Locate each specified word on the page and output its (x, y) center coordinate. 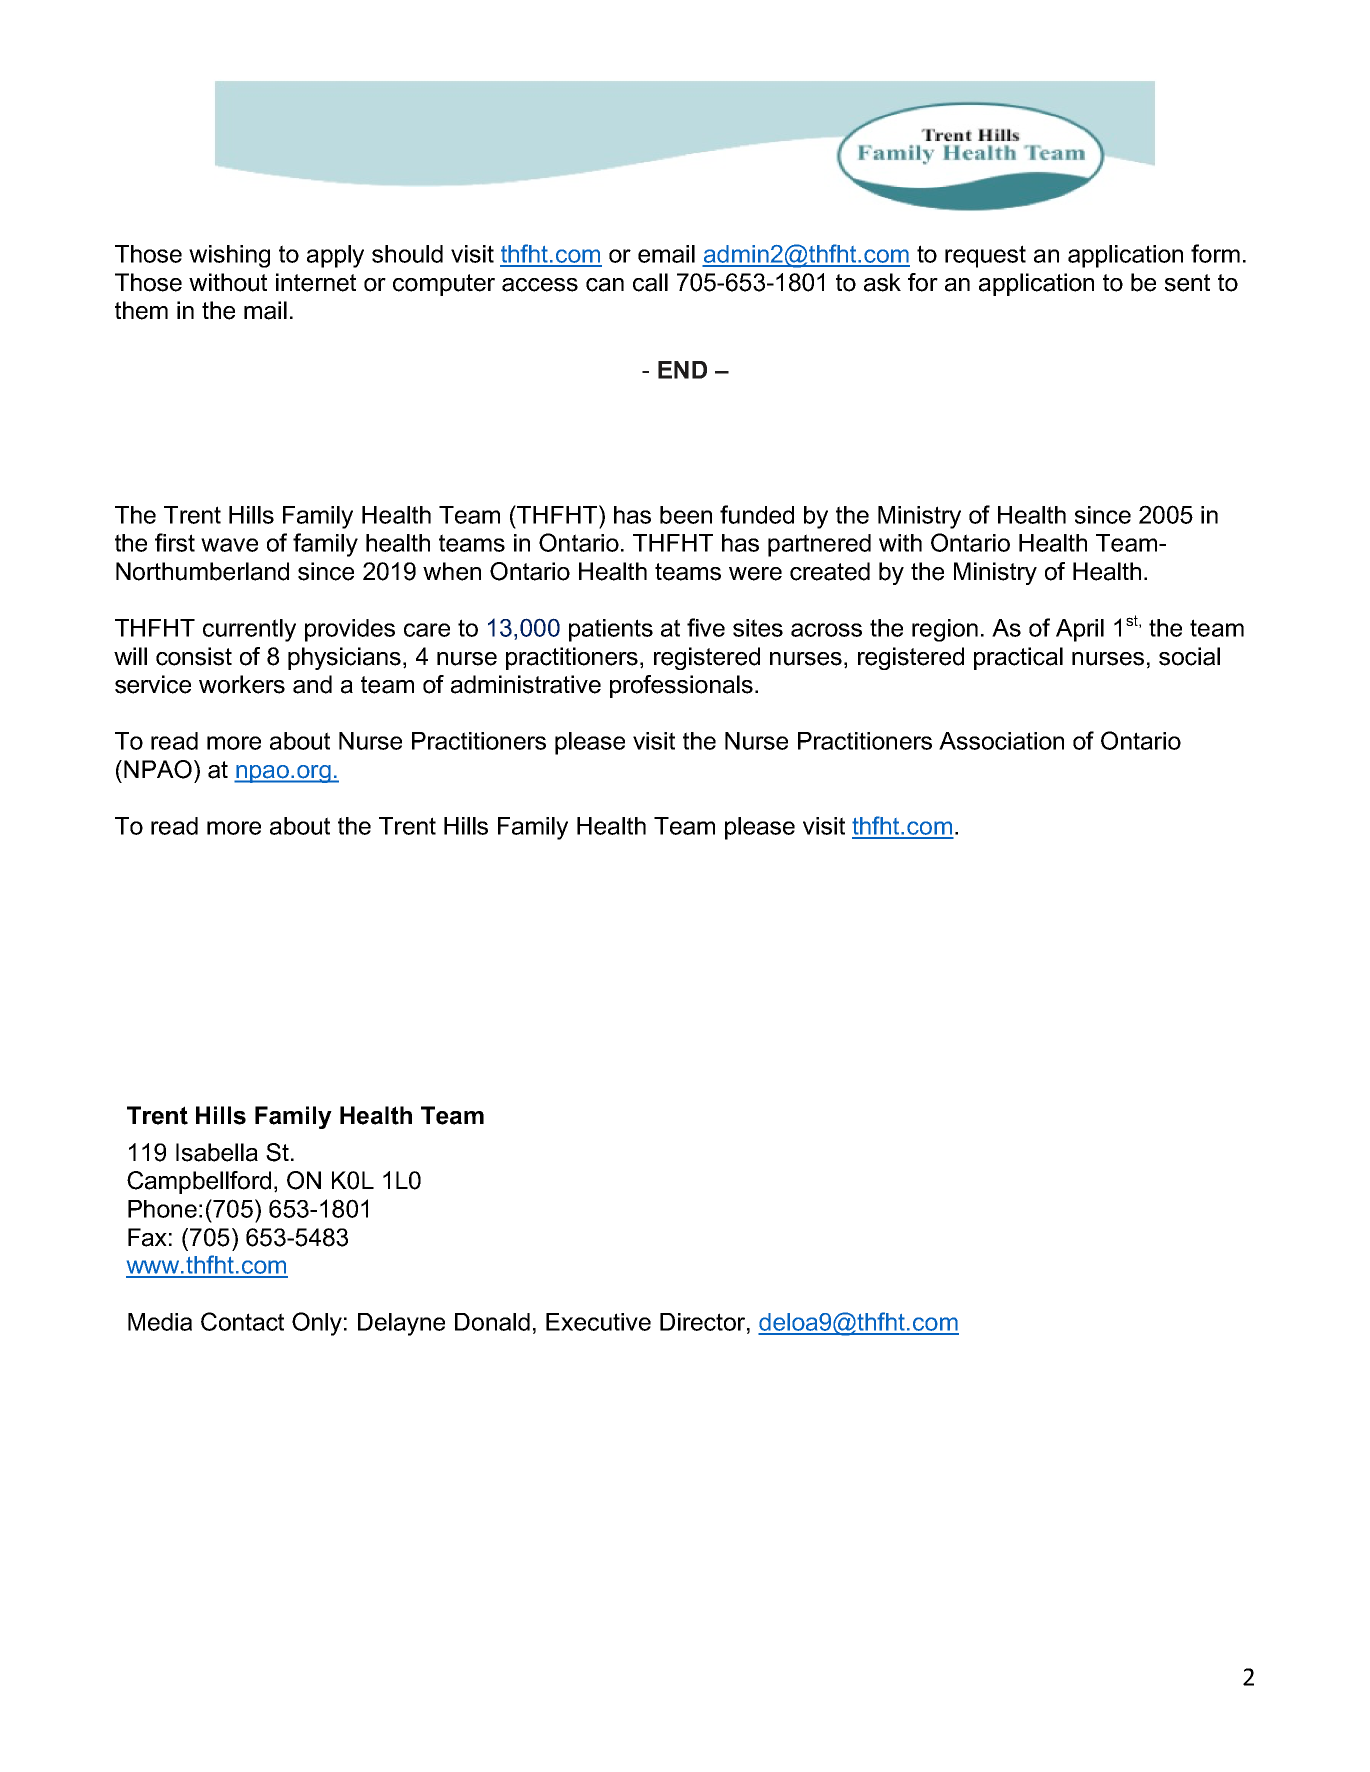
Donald (492, 1322)
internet (316, 282)
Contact (242, 1321)
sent (1187, 283)
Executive (598, 1322)
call (650, 282)
